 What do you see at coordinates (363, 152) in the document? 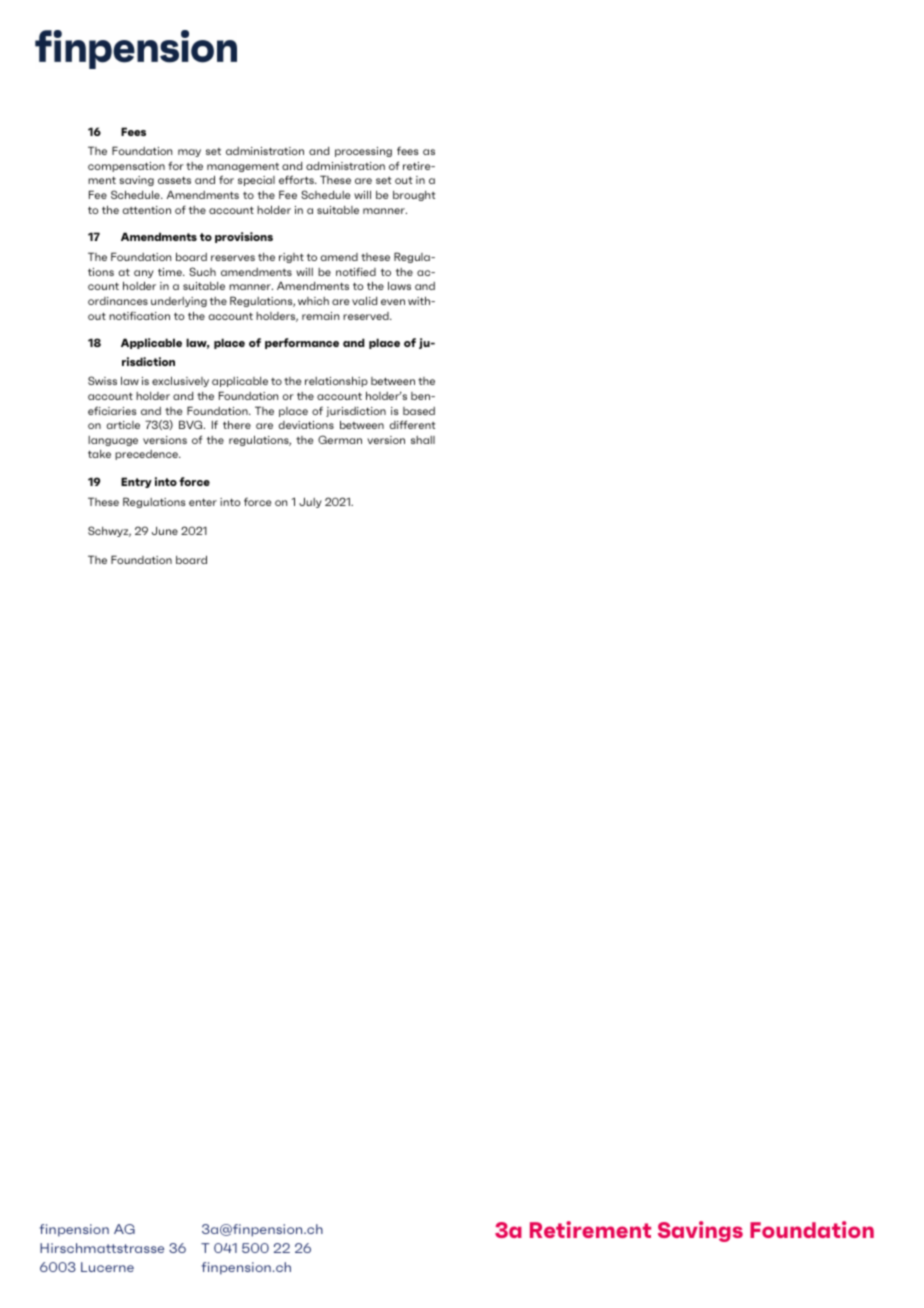
I see `processing` at bounding box center [363, 152].
